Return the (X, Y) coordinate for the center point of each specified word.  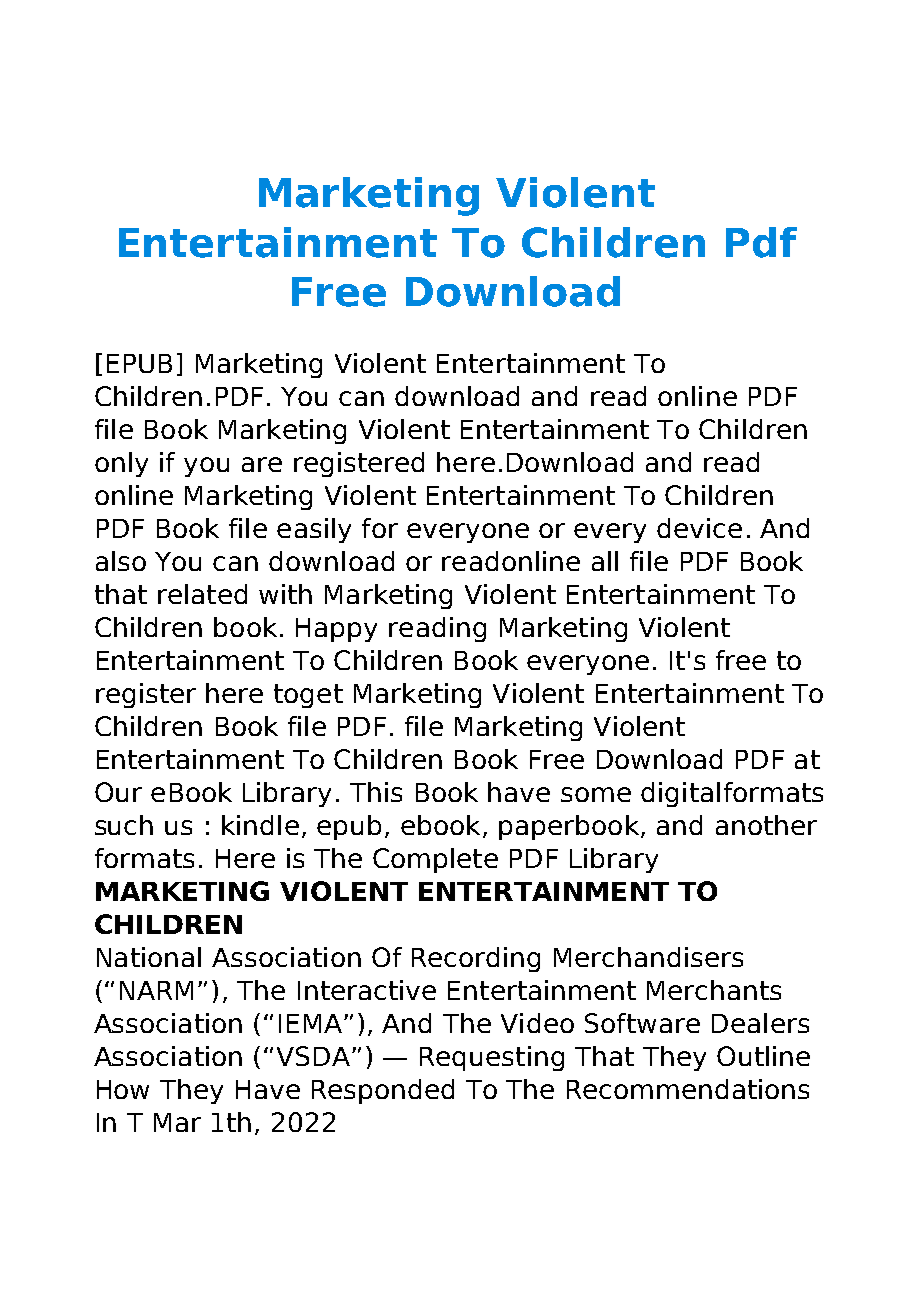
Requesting (492, 1058)
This (376, 792)
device (699, 528)
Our (118, 792)
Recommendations (688, 1089)
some (596, 794)
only (121, 464)
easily (314, 530)
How (123, 1089)
